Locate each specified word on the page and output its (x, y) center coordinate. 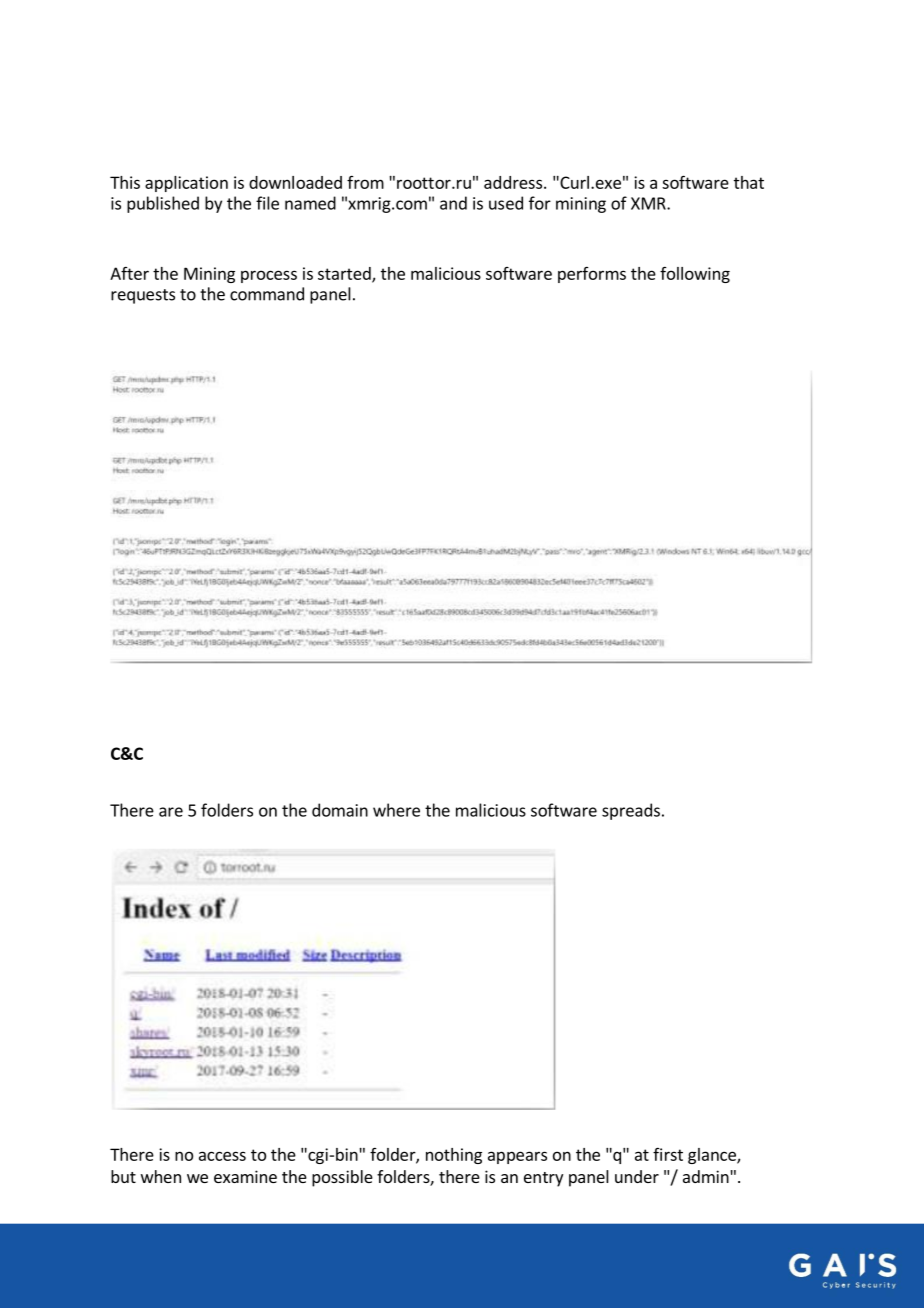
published (163, 204)
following (695, 275)
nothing (454, 1156)
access (222, 1156)
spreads (631, 811)
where (396, 810)
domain (340, 810)
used (506, 203)
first (668, 1154)
